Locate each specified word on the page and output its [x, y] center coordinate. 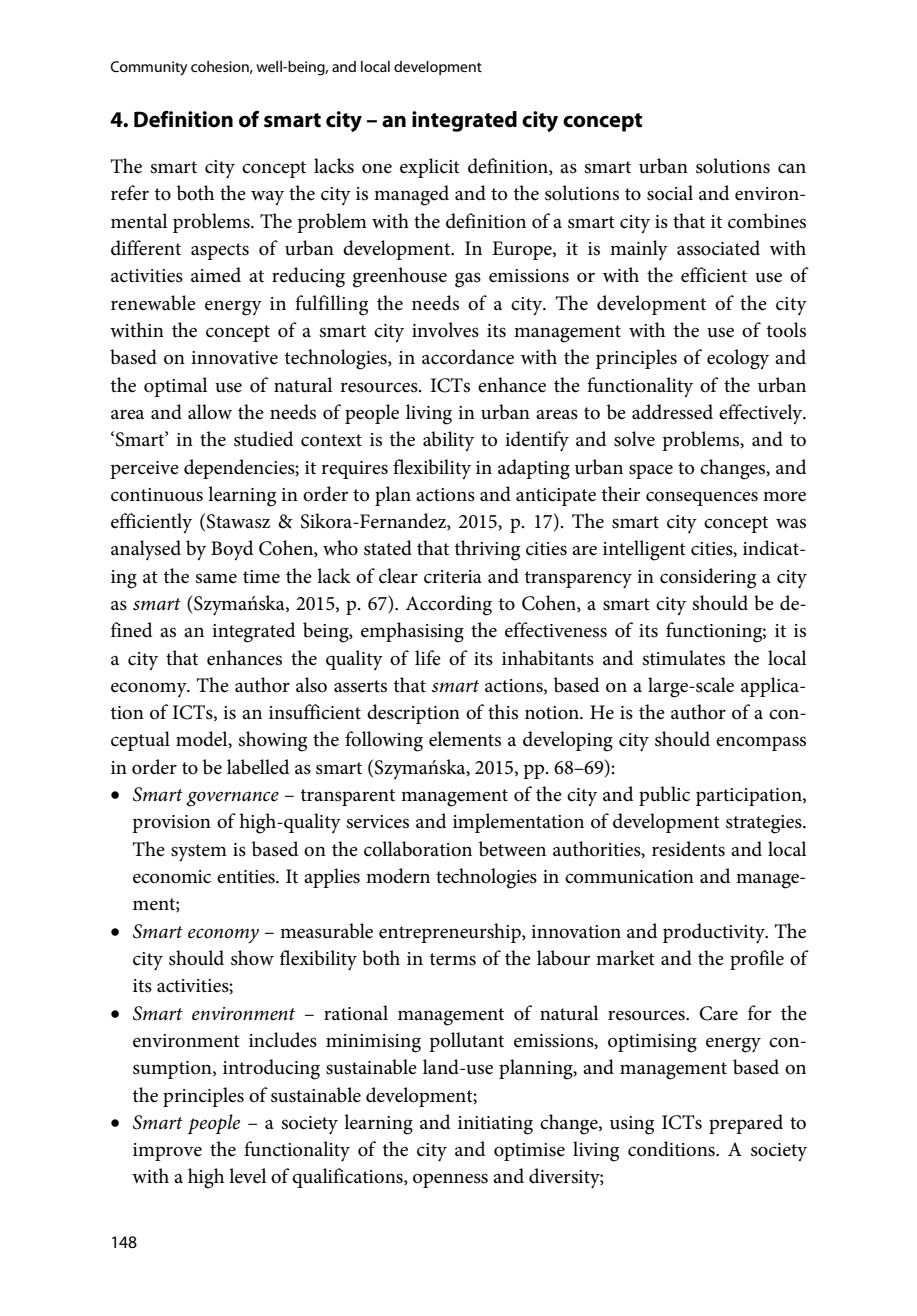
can [792, 168]
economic [172, 877]
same [216, 578]
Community [148, 68]
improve [167, 1152]
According [448, 605]
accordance [468, 357]
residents [688, 849]
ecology [738, 359]
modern [398, 876]
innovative [234, 358]
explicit [430, 168]
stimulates [683, 658]
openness [450, 1180]
